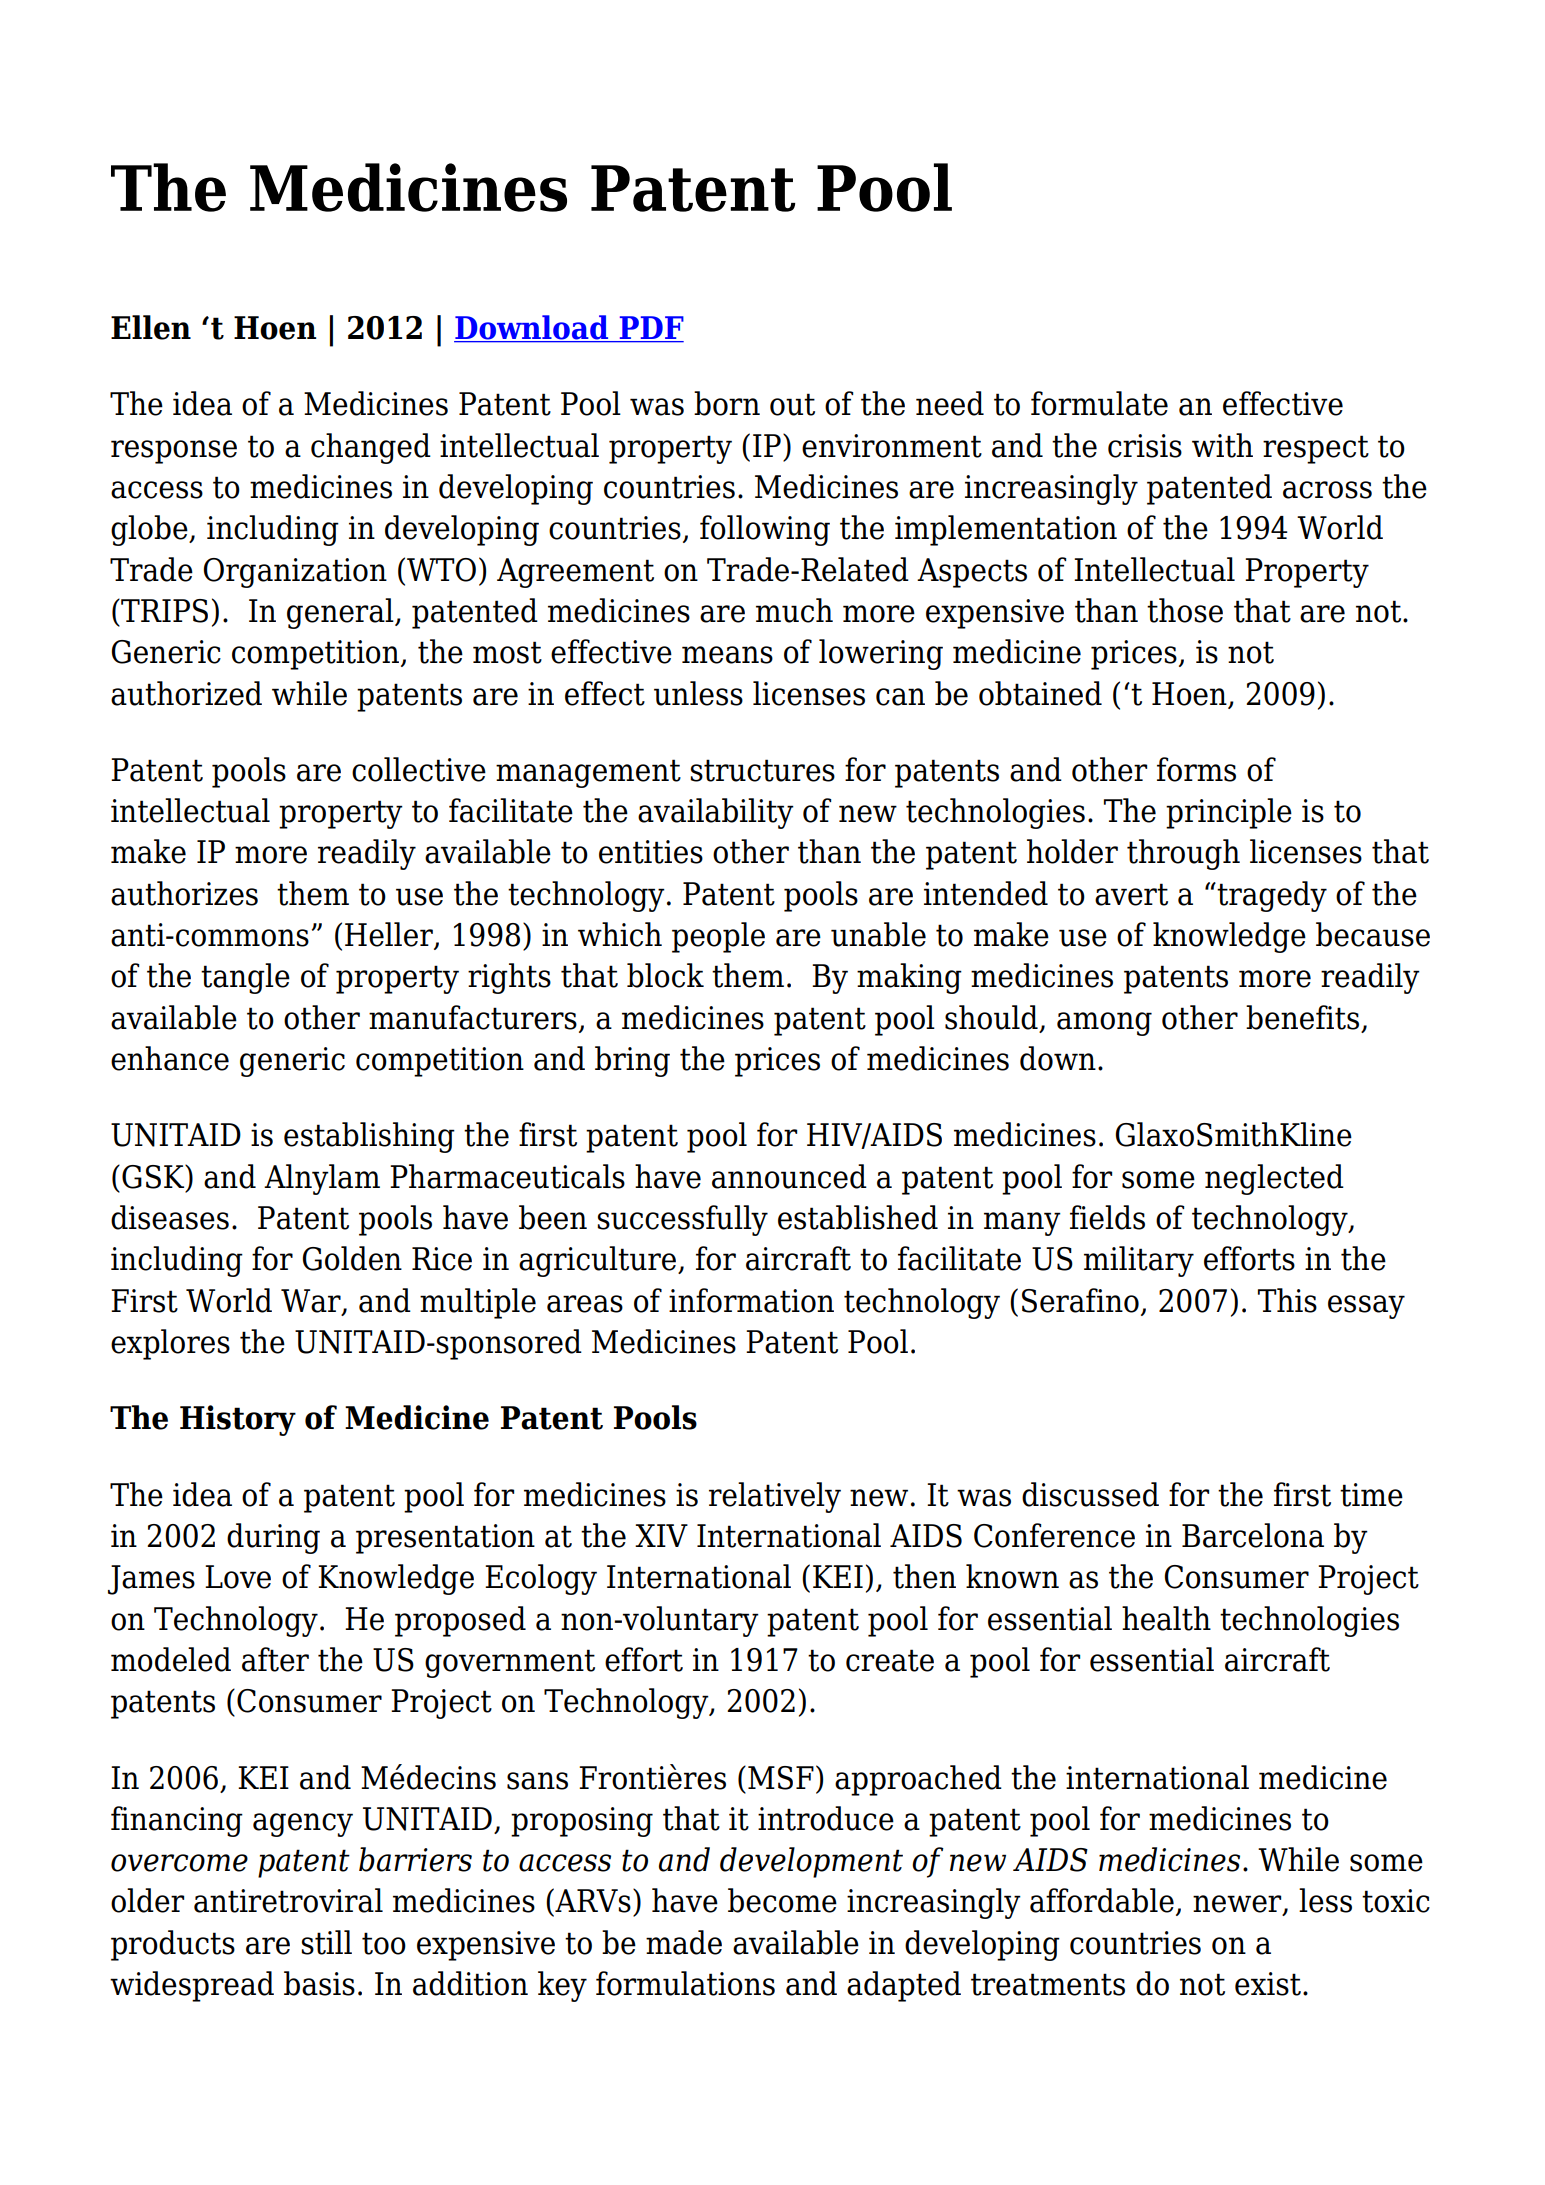 The image size is (1545, 2185). Describe the element at coordinates (782, 1900) in the screenshot. I see `become` at that location.
